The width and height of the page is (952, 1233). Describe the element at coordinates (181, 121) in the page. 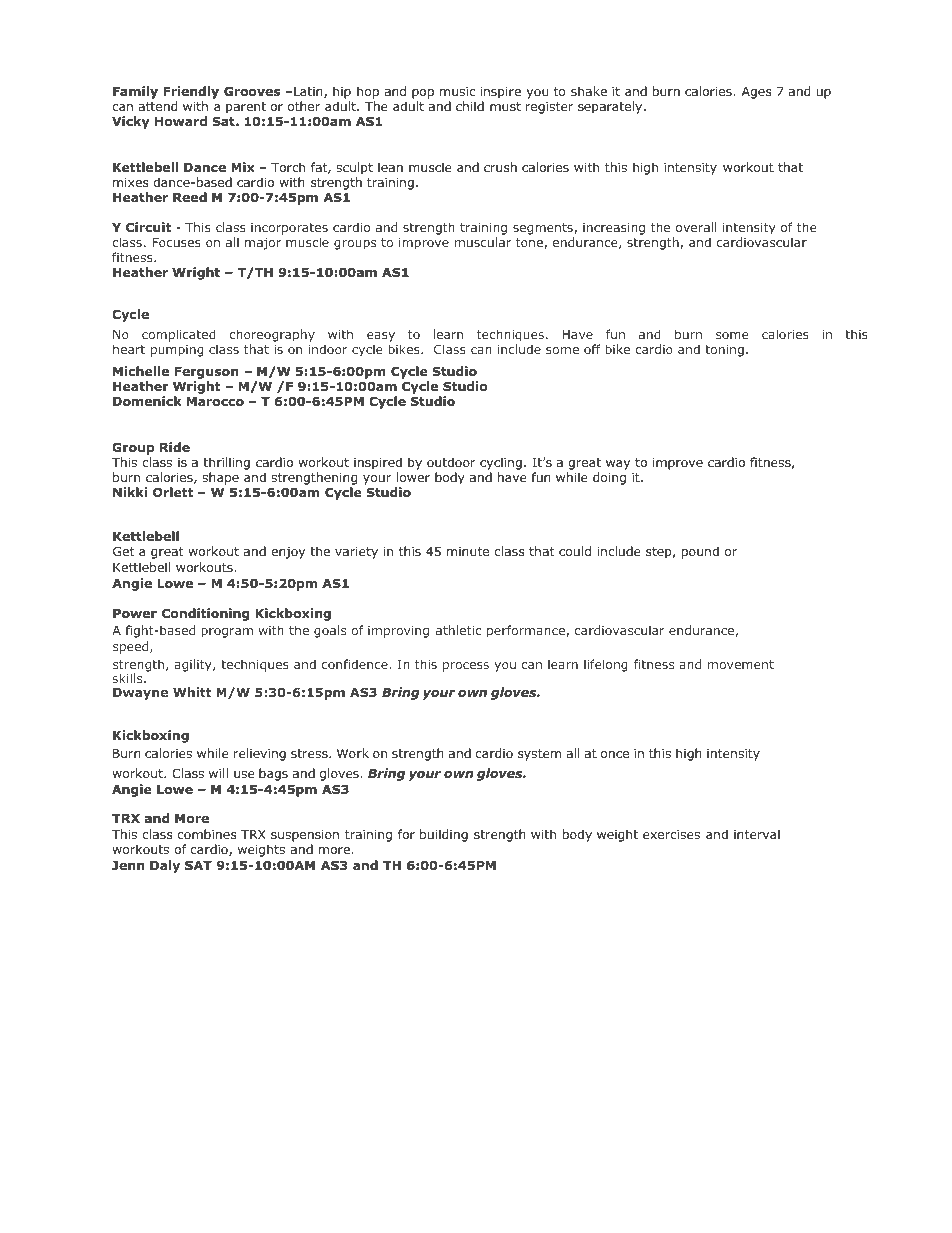

I see `Howard` at that location.
